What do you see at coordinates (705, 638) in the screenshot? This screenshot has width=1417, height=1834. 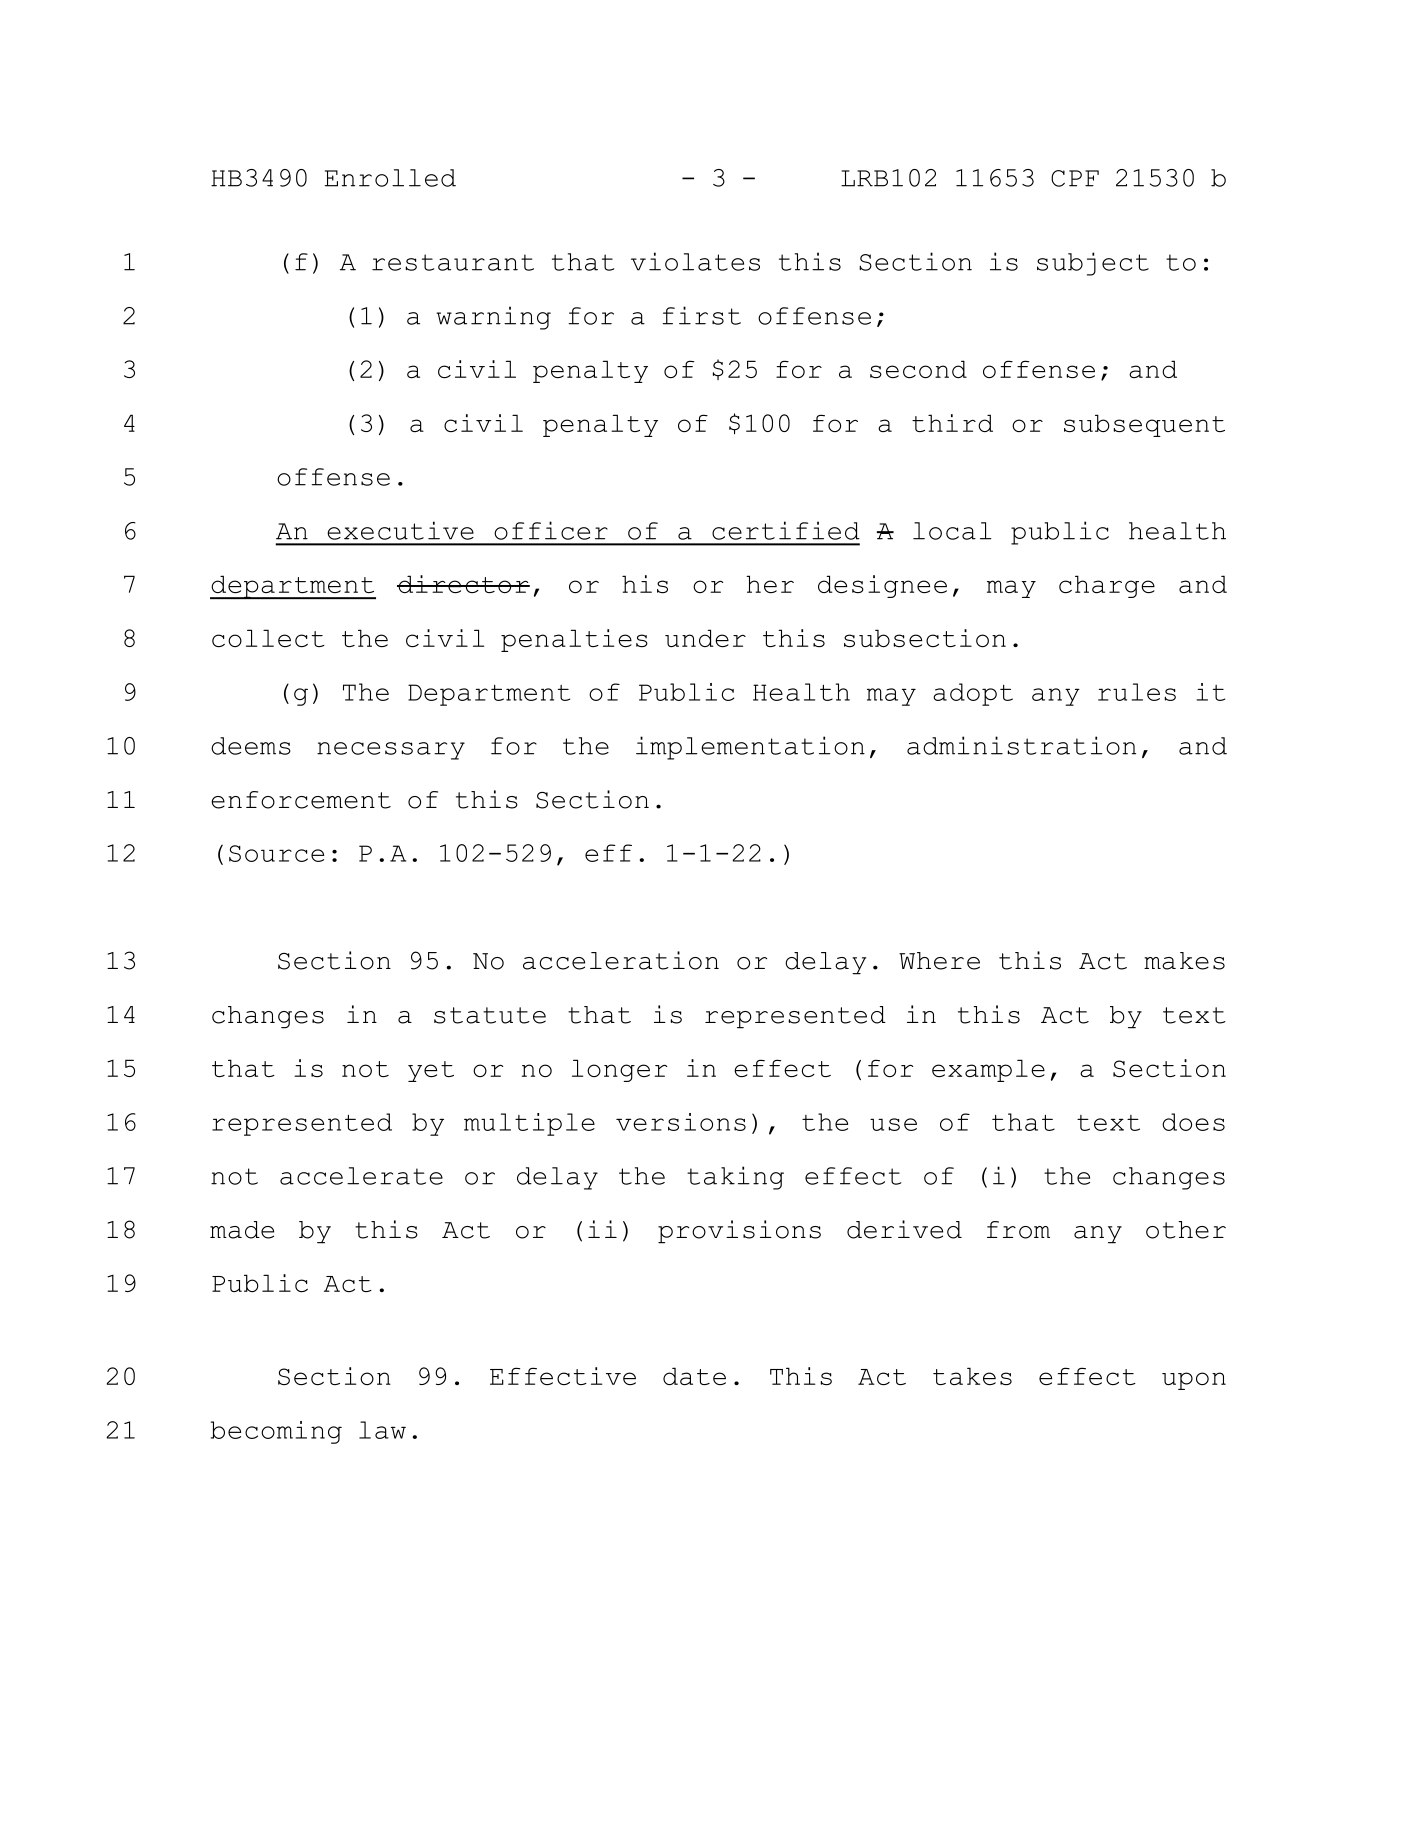 I see `under` at bounding box center [705, 638].
